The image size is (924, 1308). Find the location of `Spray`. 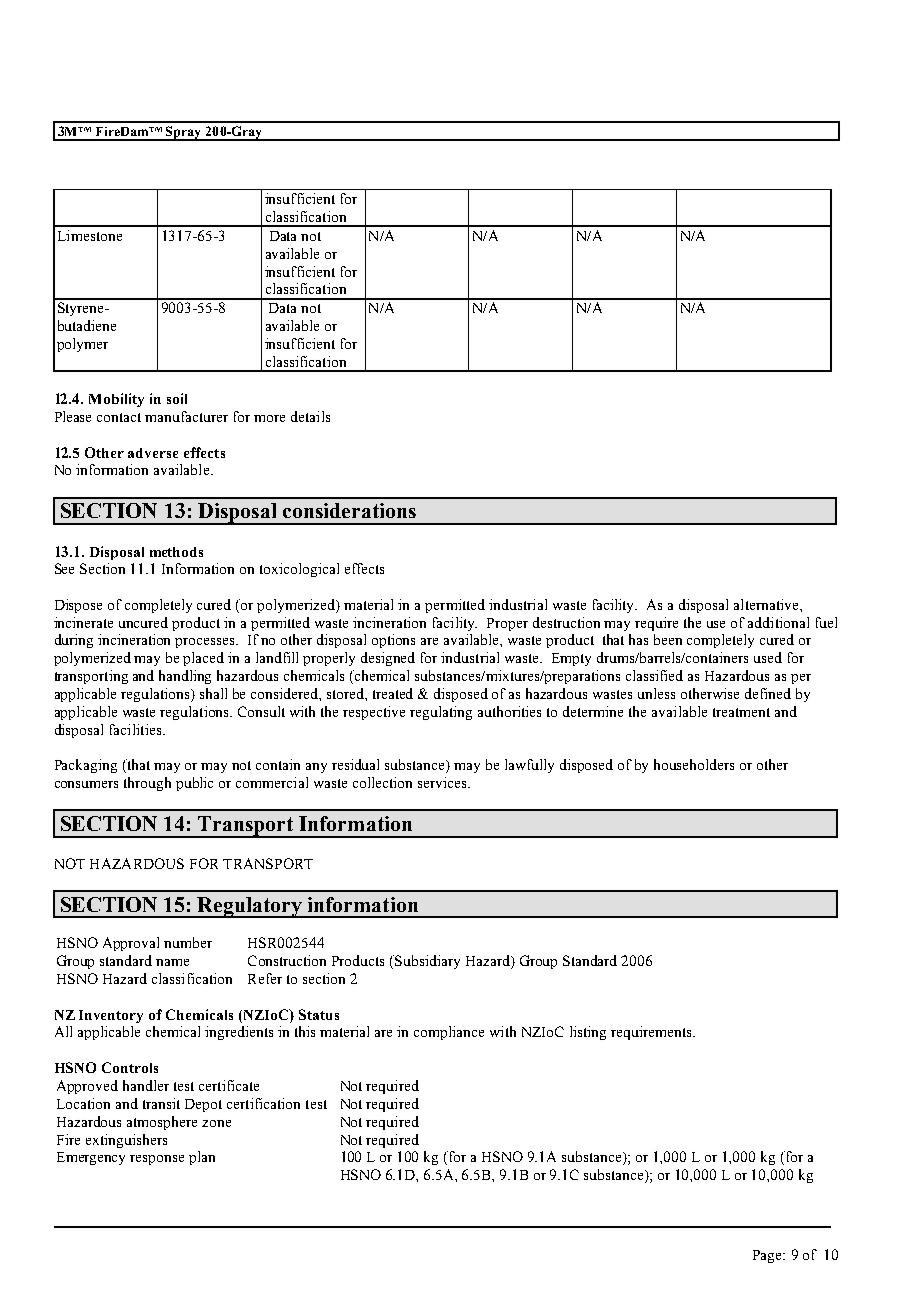

Spray is located at coordinates (184, 133).
